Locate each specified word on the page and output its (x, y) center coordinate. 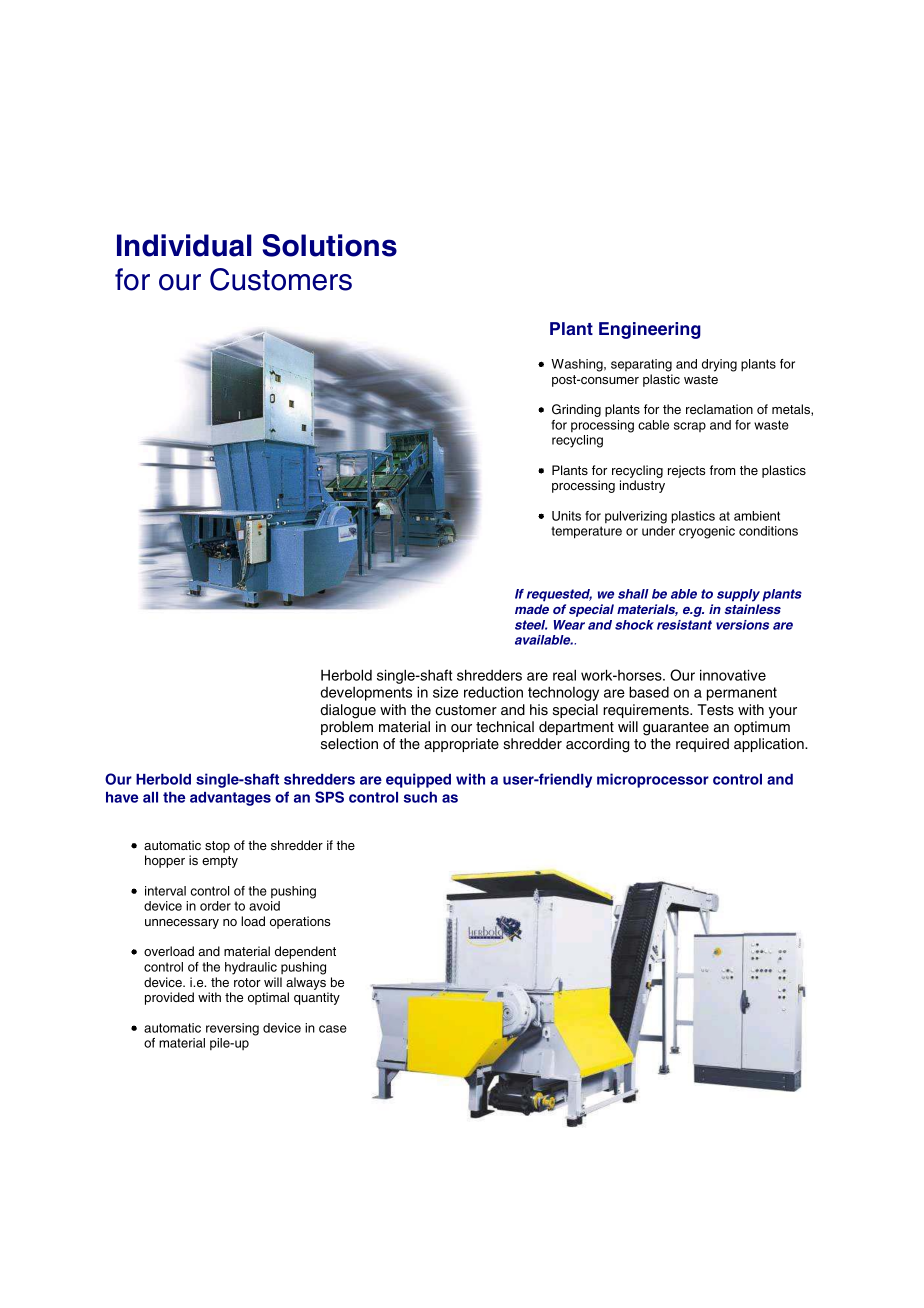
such (420, 797)
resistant (684, 625)
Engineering (650, 330)
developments (366, 694)
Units (566, 516)
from (722, 470)
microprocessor (653, 780)
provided (169, 998)
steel (531, 625)
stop (217, 847)
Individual (184, 245)
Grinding (576, 410)
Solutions (329, 245)
